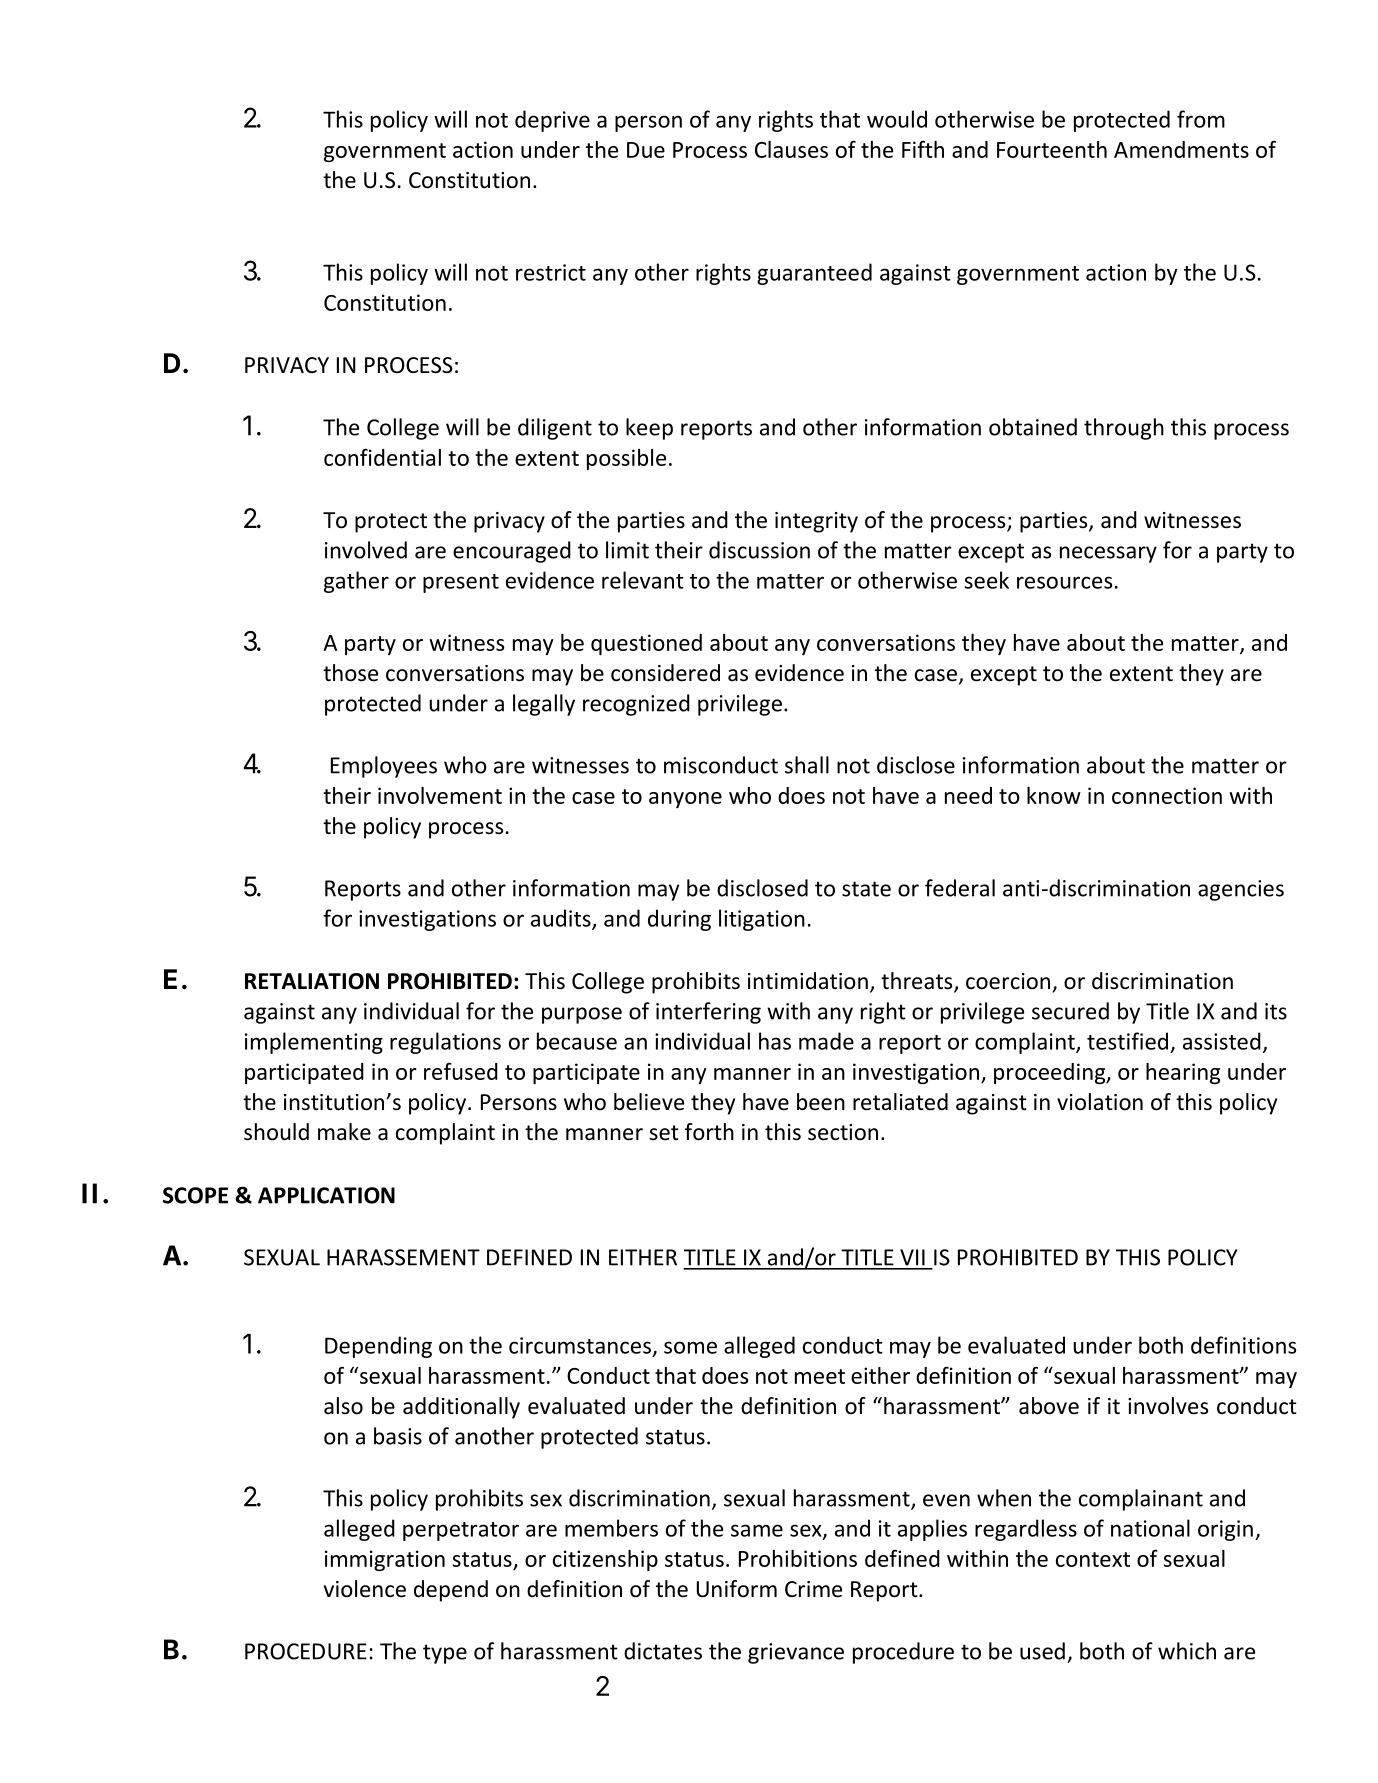 This page has width=1378, height=1783. I want to click on Due, so click(646, 150).
